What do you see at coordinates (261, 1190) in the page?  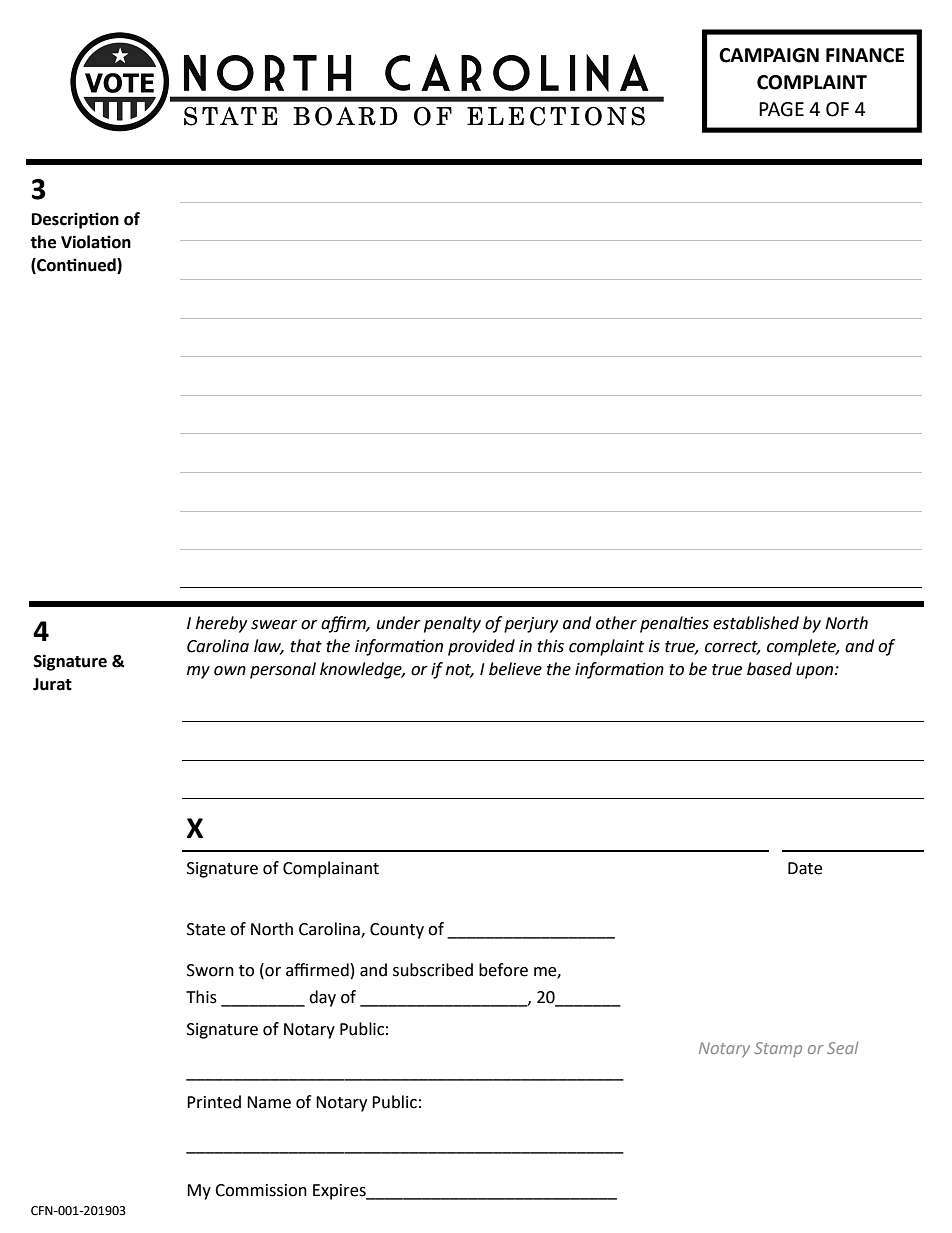 I see `Commission` at bounding box center [261, 1190].
